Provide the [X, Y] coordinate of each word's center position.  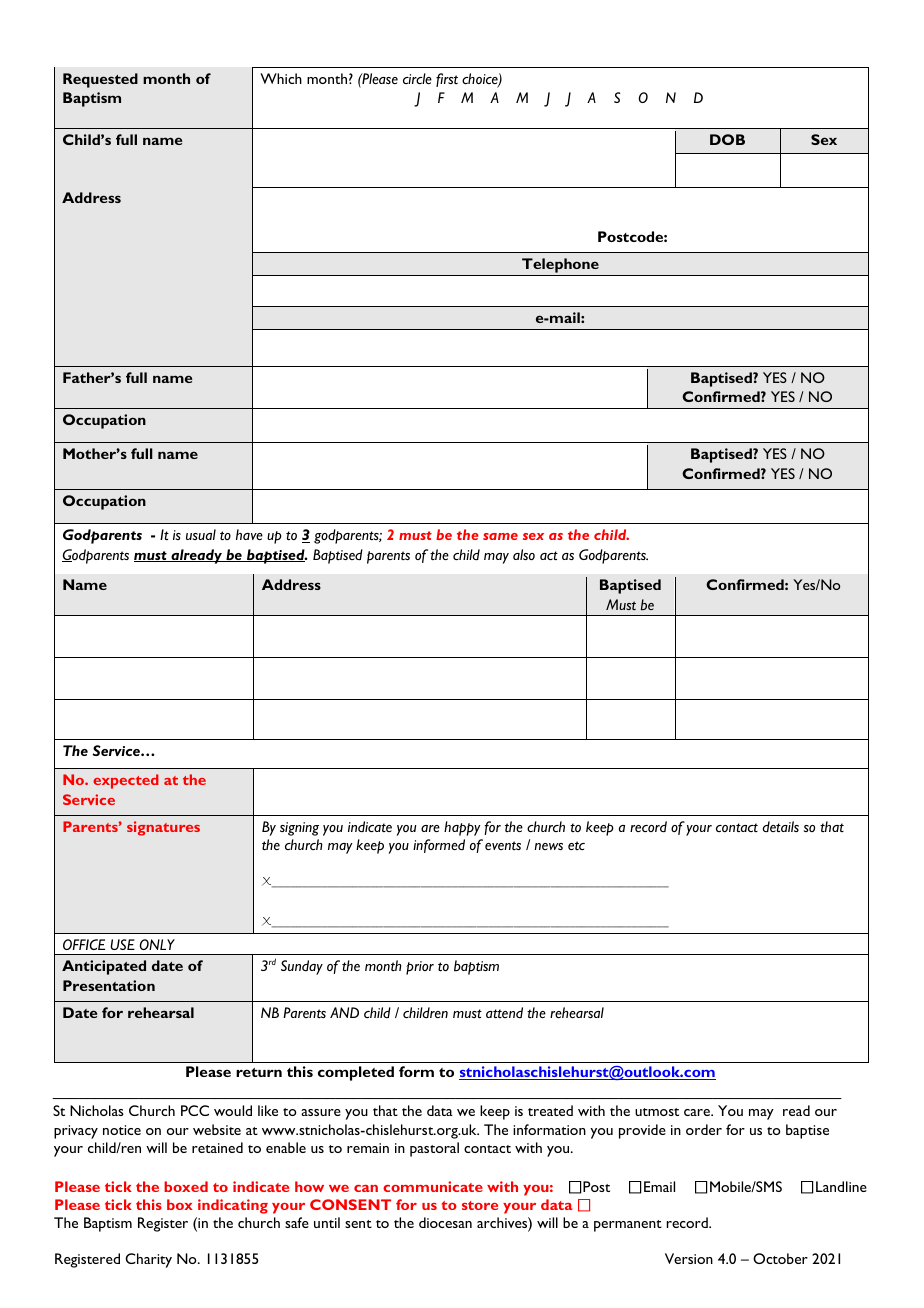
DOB [727, 139]
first [447, 80]
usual [201, 534]
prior [420, 968]
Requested [100, 80]
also [524, 554]
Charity [148, 1260]
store [480, 1205]
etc [576, 845]
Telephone [560, 265]
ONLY [157, 944]
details [780, 826]
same [500, 536]
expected [126, 781]
